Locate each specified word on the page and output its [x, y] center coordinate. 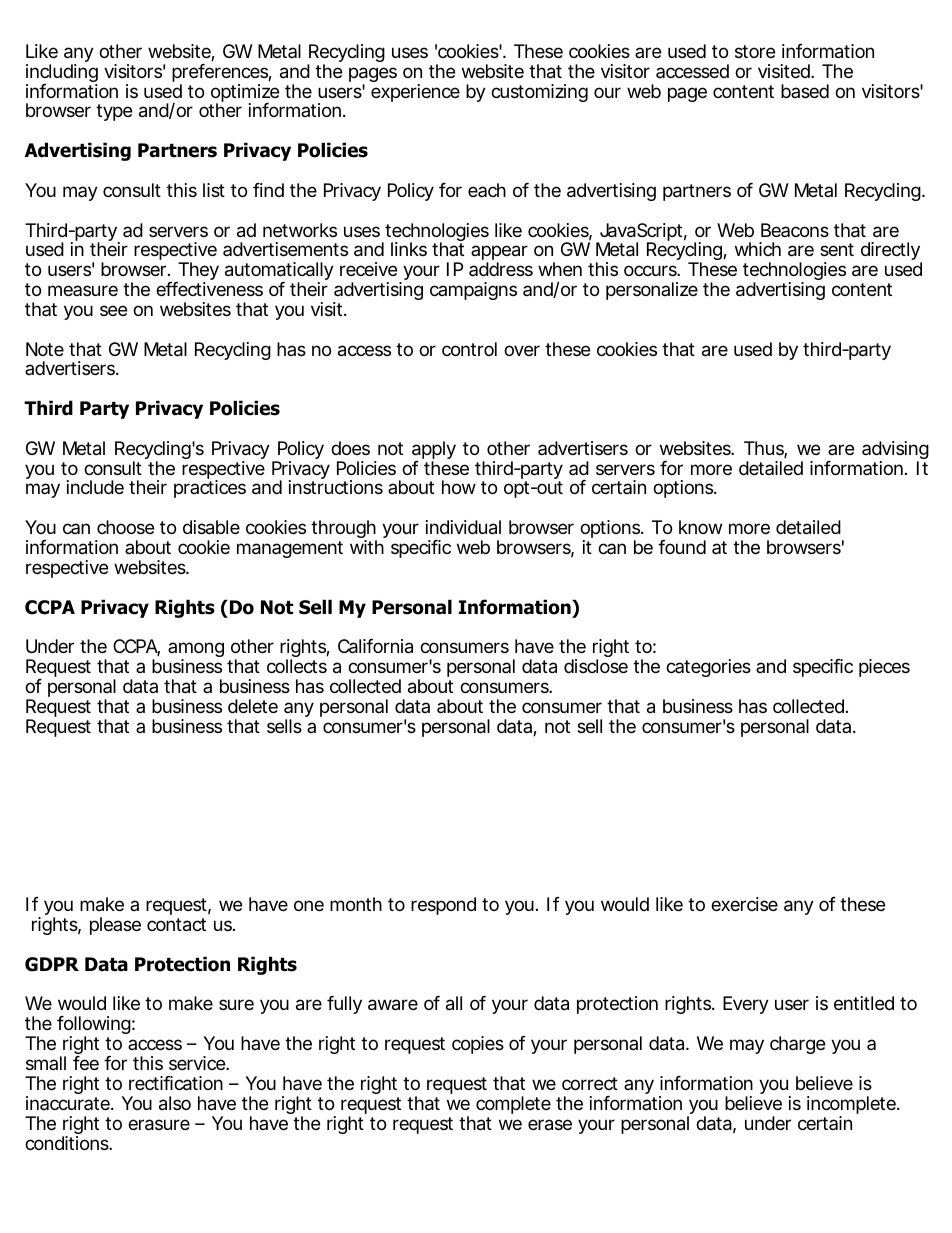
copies [478, 1045]
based [805, 91]
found [682, 547]
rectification [176, 1083]
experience [415, 93]
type [114, 112]
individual [463, 527]
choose [125, 527]
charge [797, 1045]
